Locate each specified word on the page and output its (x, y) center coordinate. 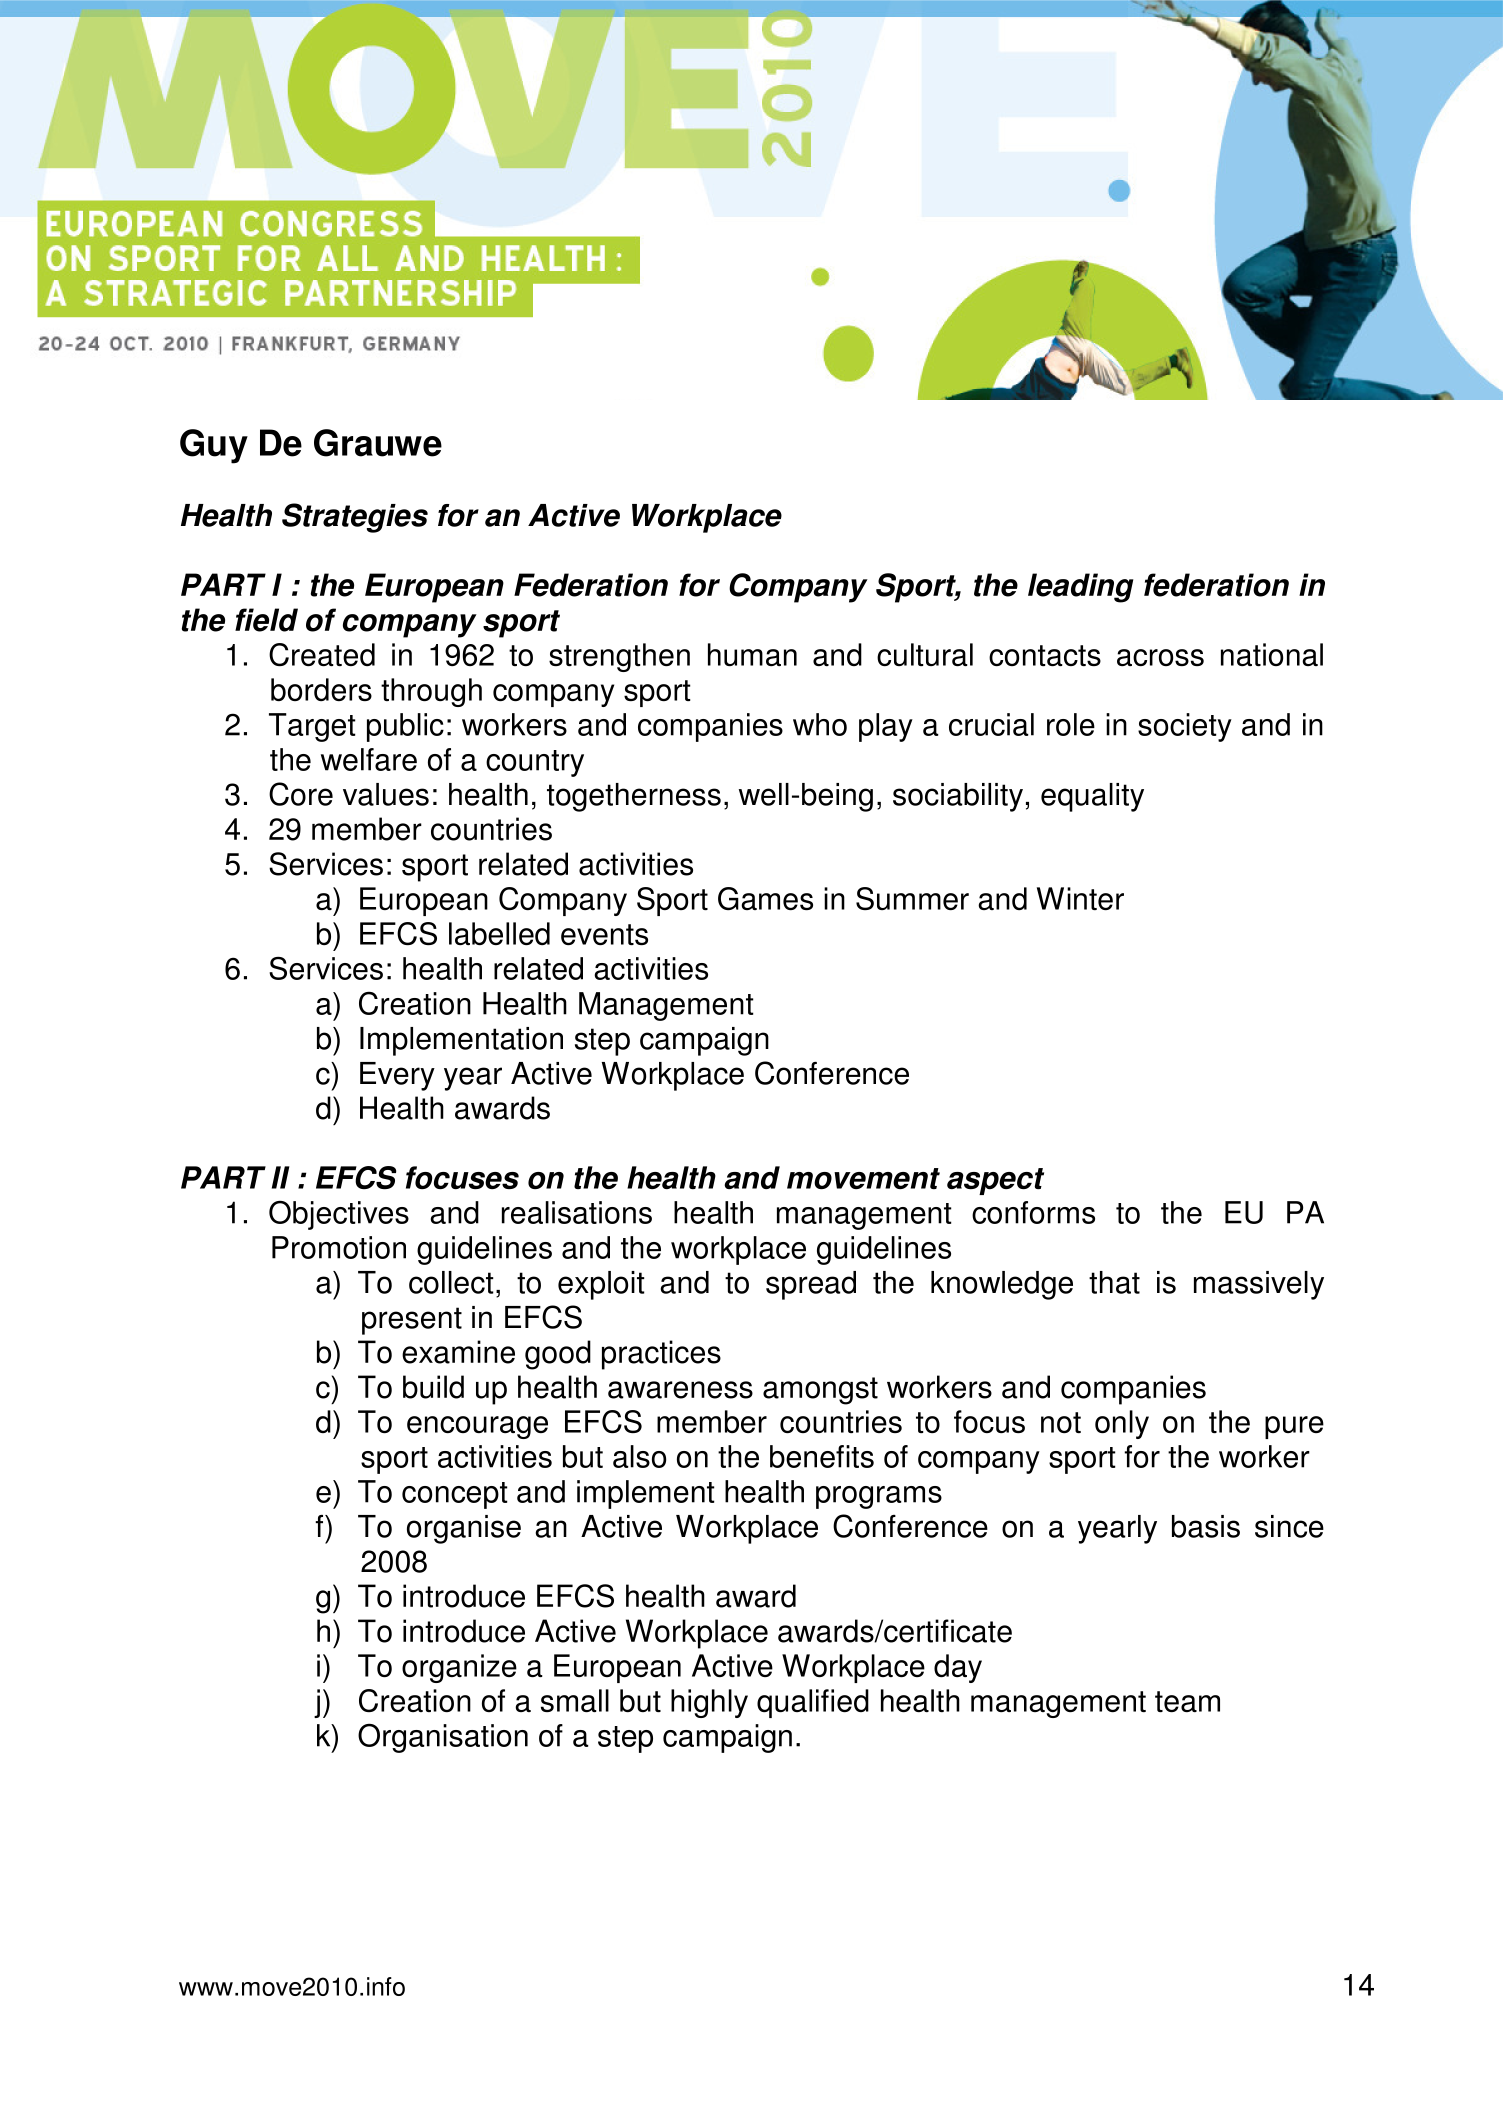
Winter (1080, 898)
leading (1080, 588)
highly (709, 1703)
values (386, 794)
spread (811, 1285)
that (1114, 1282)
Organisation (443, 1738)
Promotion (339, 1247)
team (1187, 1701)
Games (765, 898)
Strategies (355, 518)
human (752, 654)
